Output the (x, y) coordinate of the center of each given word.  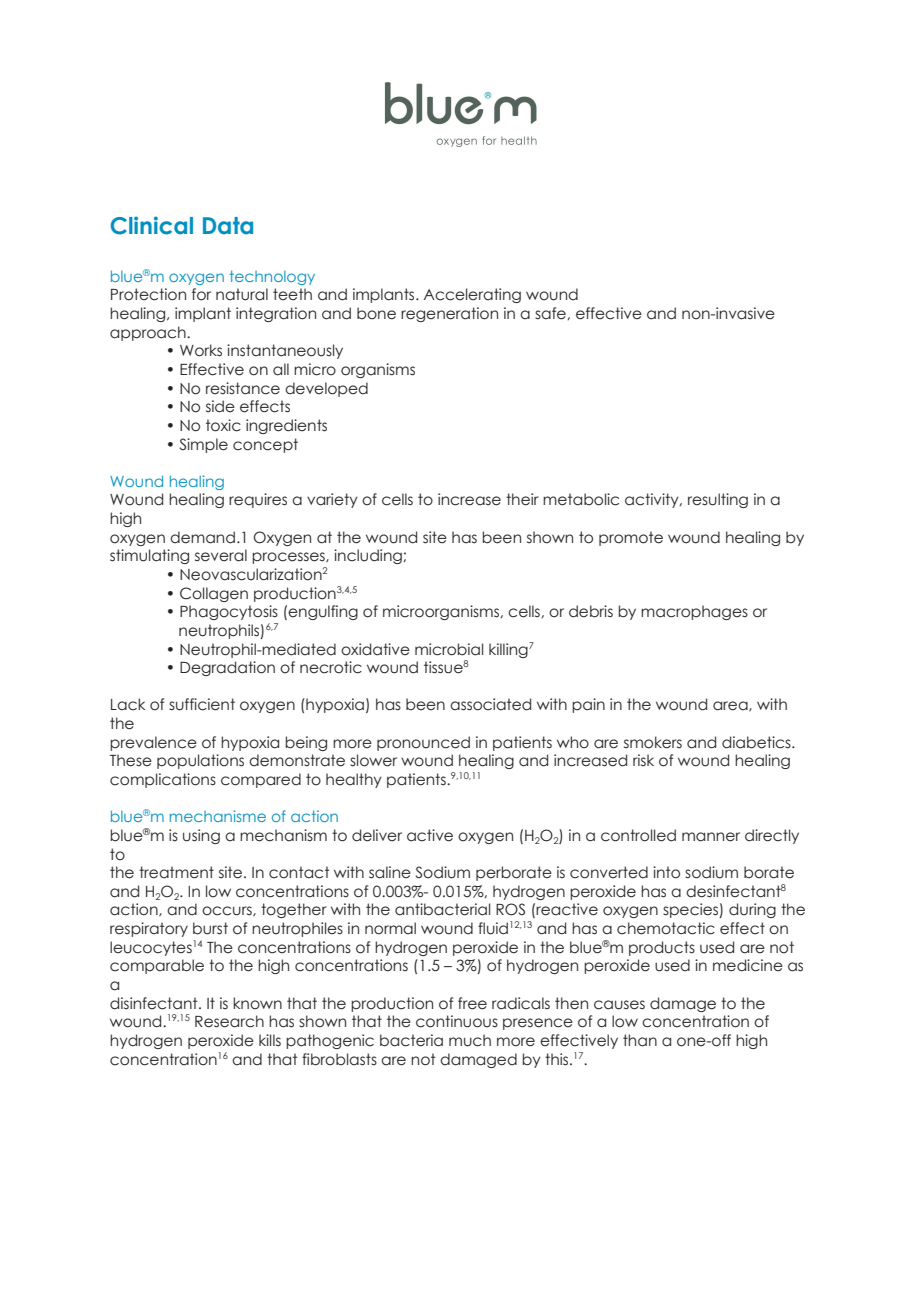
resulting (718, 500)
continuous (457, 1021)
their (522, 499)
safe (551, 313)
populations (200, 761)
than (640, 1040)
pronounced (423, 743)
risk (643, 760)
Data (228, 226)
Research (229, 1021)
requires (258, 500)
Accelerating (472, 295)
